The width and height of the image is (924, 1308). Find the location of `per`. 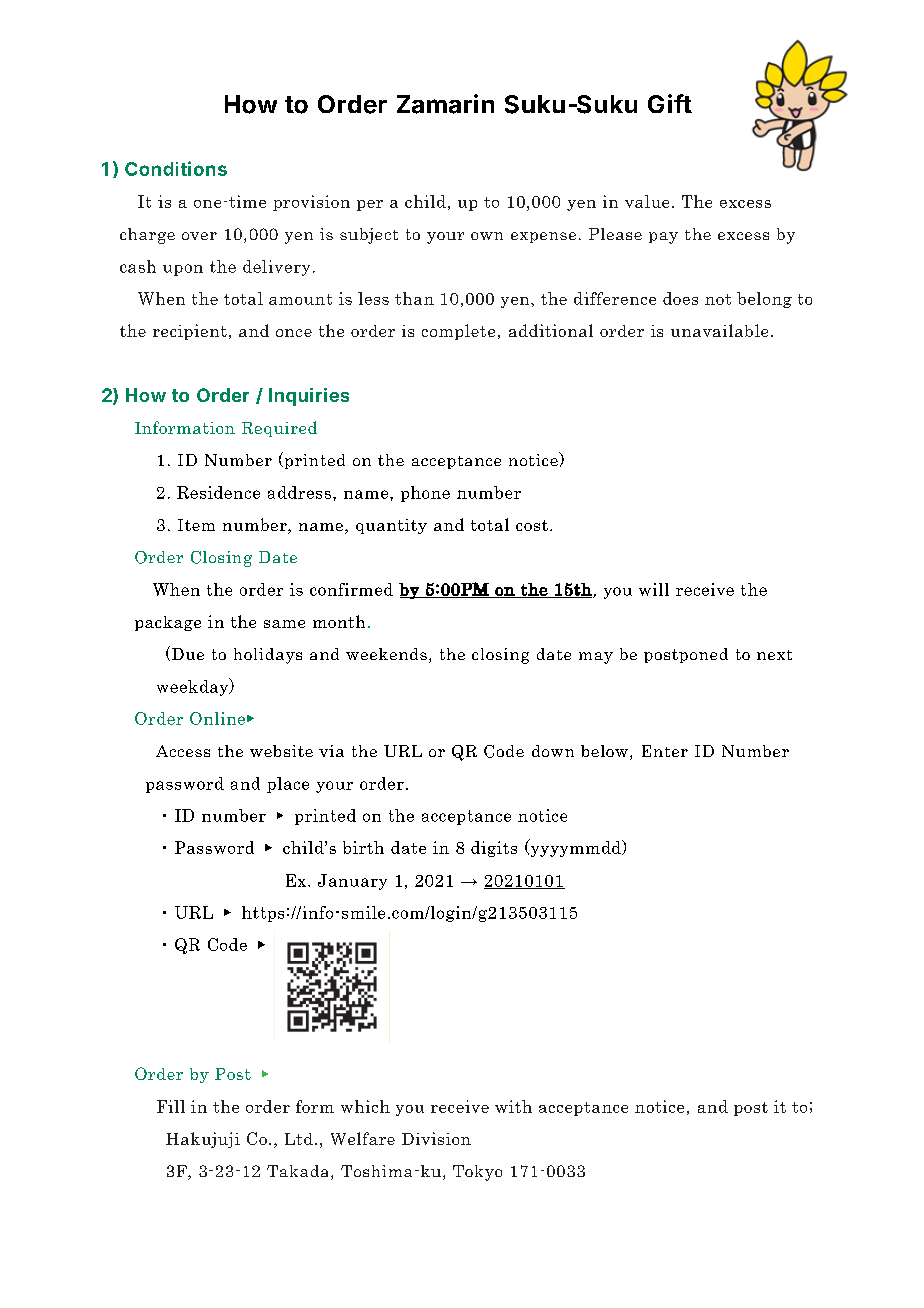

per is located at coordinates (370, 205).
